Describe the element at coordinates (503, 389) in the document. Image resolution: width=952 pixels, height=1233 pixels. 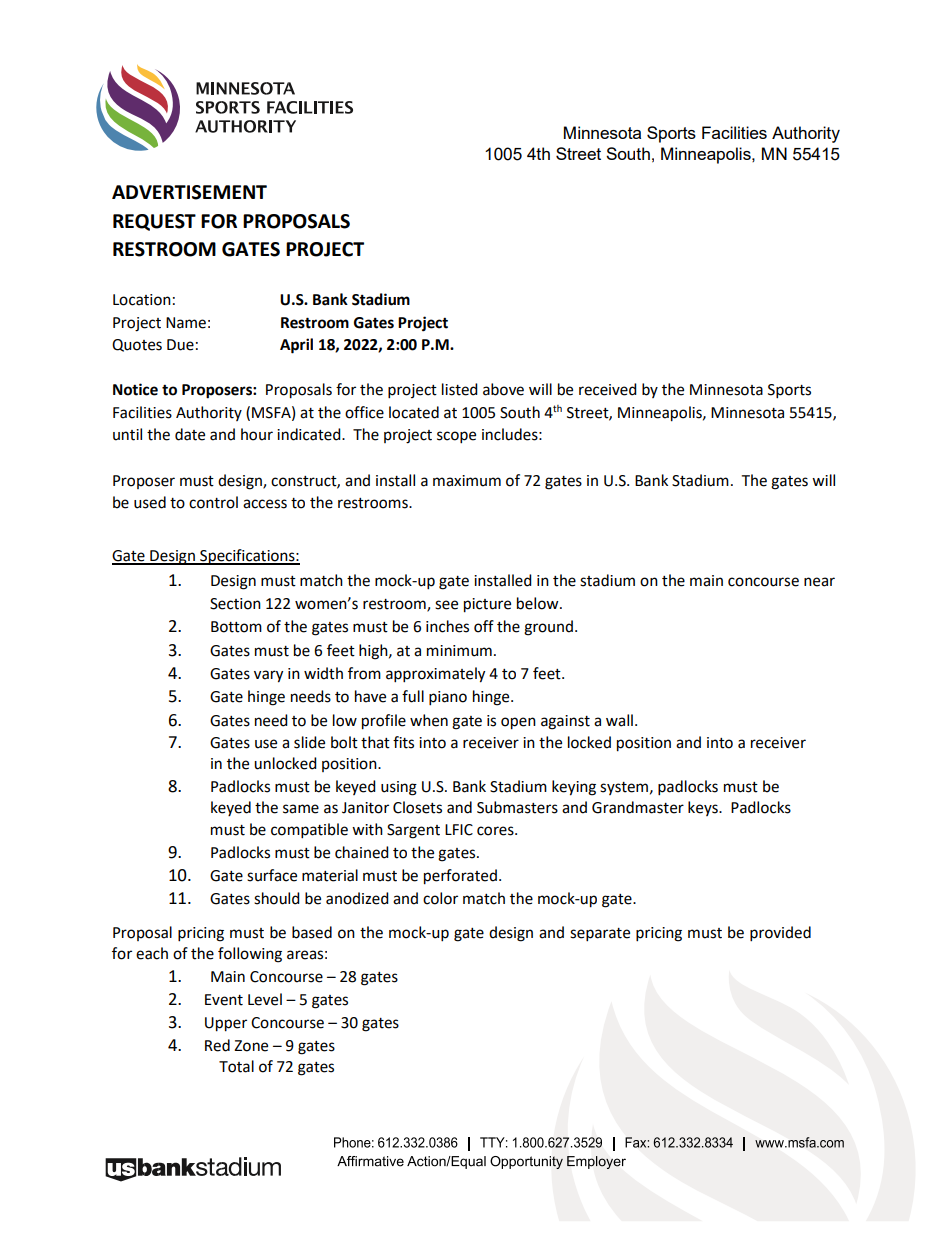
I see `above` at that location.
